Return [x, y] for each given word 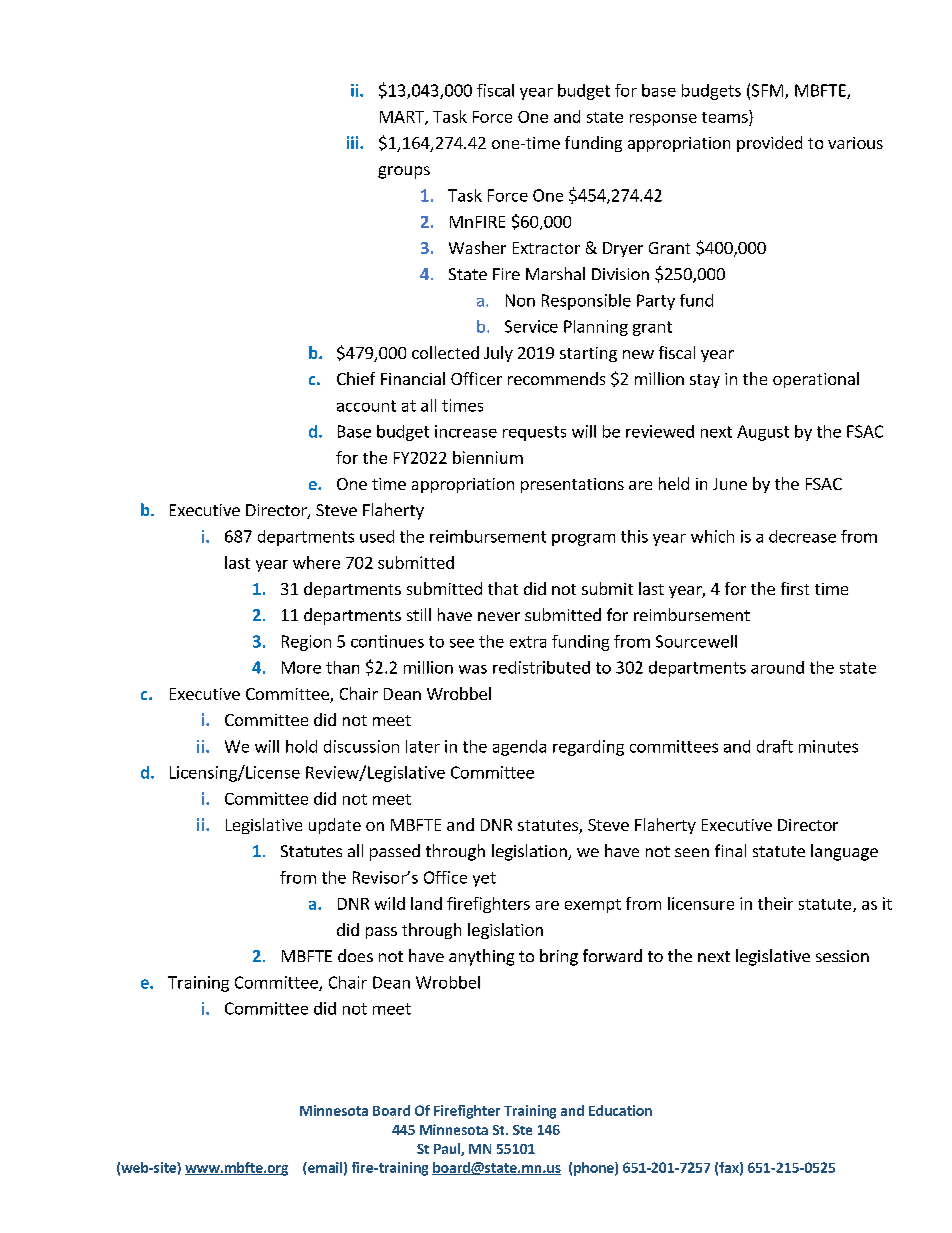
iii [354, 142]
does [355, 955]
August [763, 433]
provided [769, 144]
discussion [361, 746]
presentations [572, 485]
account [366, 406]
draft [775, 746]
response [663, 120]
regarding [588, 748]
